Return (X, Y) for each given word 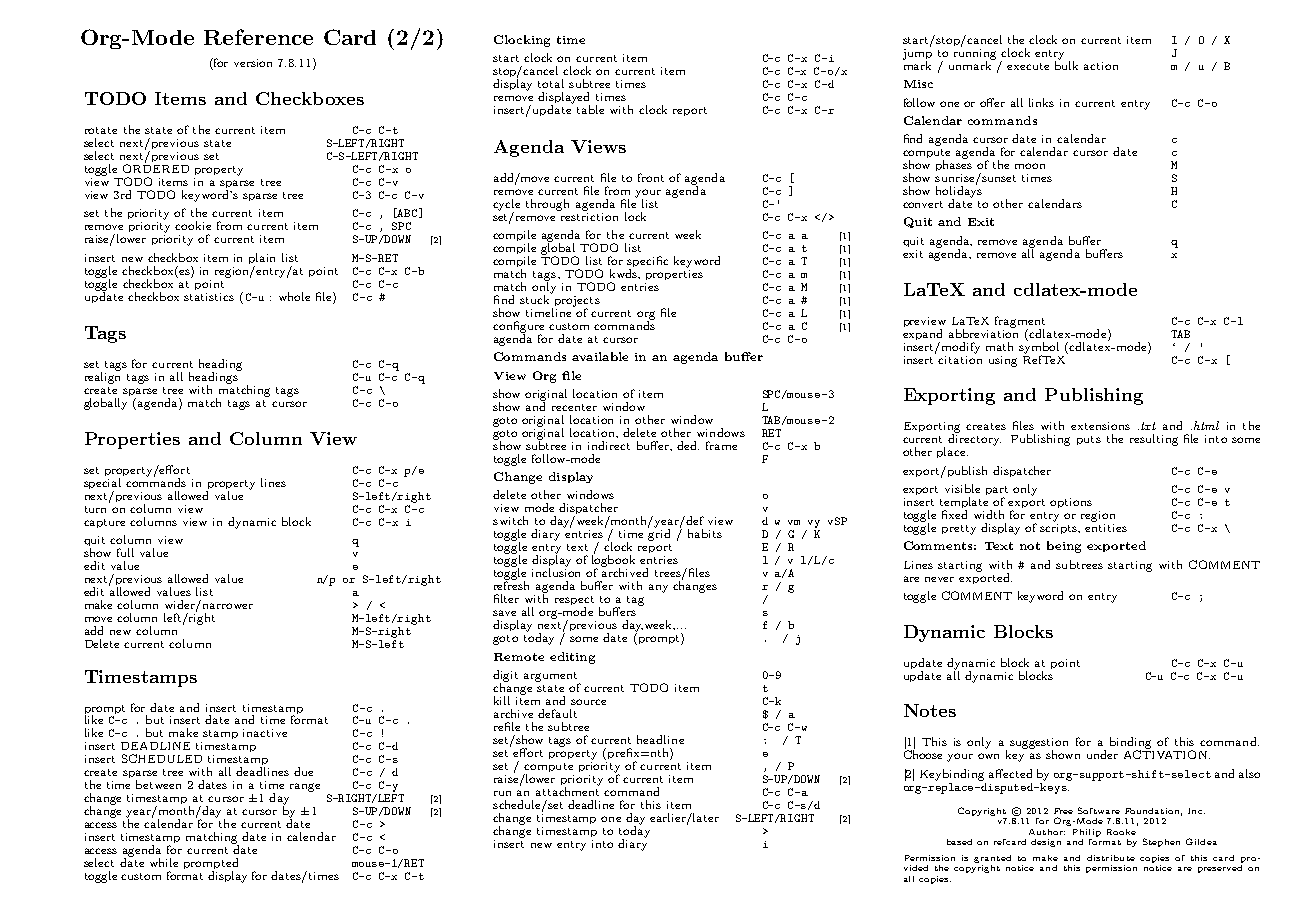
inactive (265, 733)
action (1101, 66)
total (551, 83)
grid (659, 534)
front (651, 177)
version (253, 63)
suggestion (1039, 744)
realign (102, 377)
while (164, 862)
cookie (193, 225)
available (600, 356)
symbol (1039, 348)
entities (1106, 526)
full (125, 552)
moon (1030, 166)
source (588, 702)
